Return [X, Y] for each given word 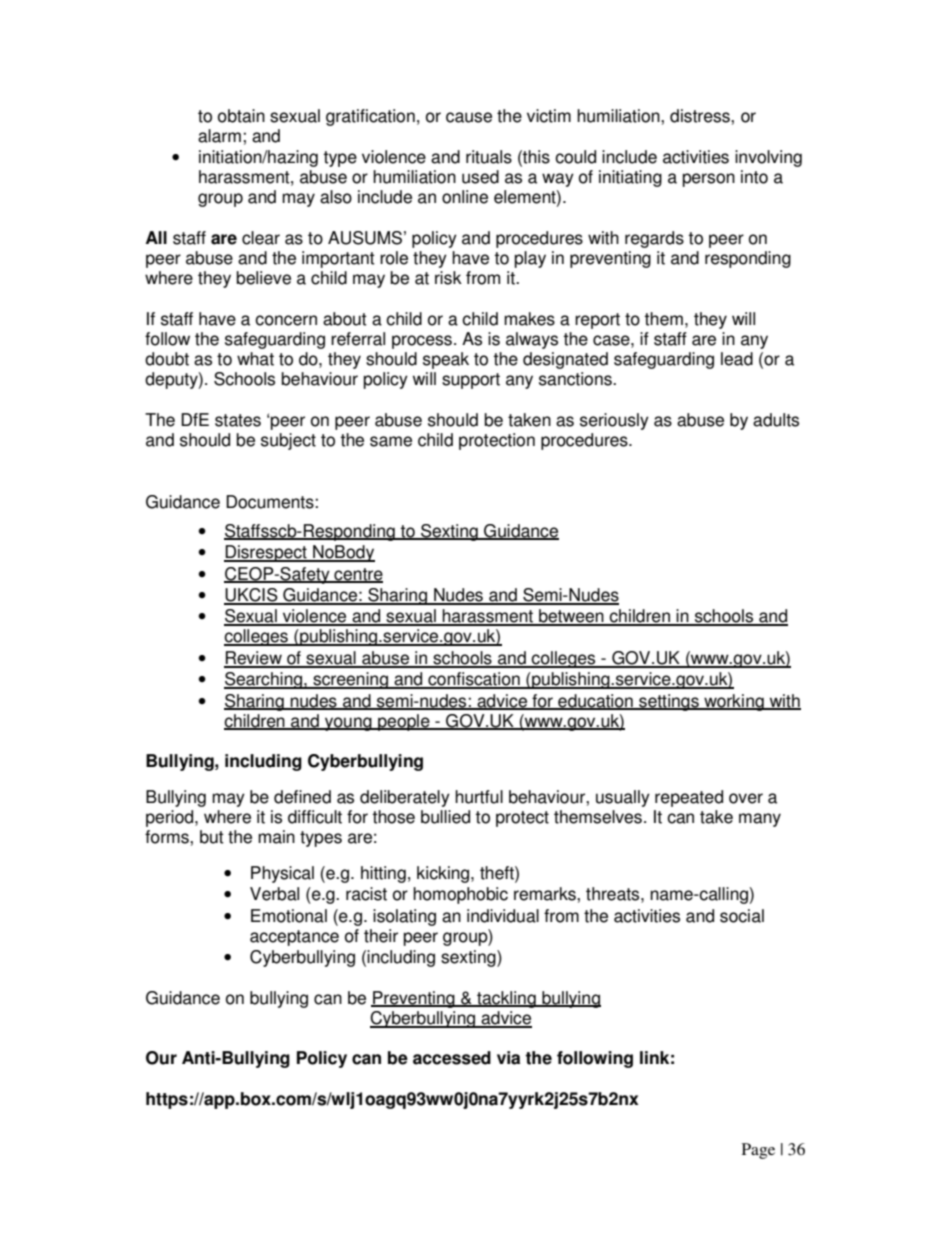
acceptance [294, 938]
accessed [452, 1058]
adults [776, 420]
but [212, 837]
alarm [219, 136]
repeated [689, 798]
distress [701, 116]
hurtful [479, 797]
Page [758, 1151]
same [391, 441]
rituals [489, 157]
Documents [271, 502]
